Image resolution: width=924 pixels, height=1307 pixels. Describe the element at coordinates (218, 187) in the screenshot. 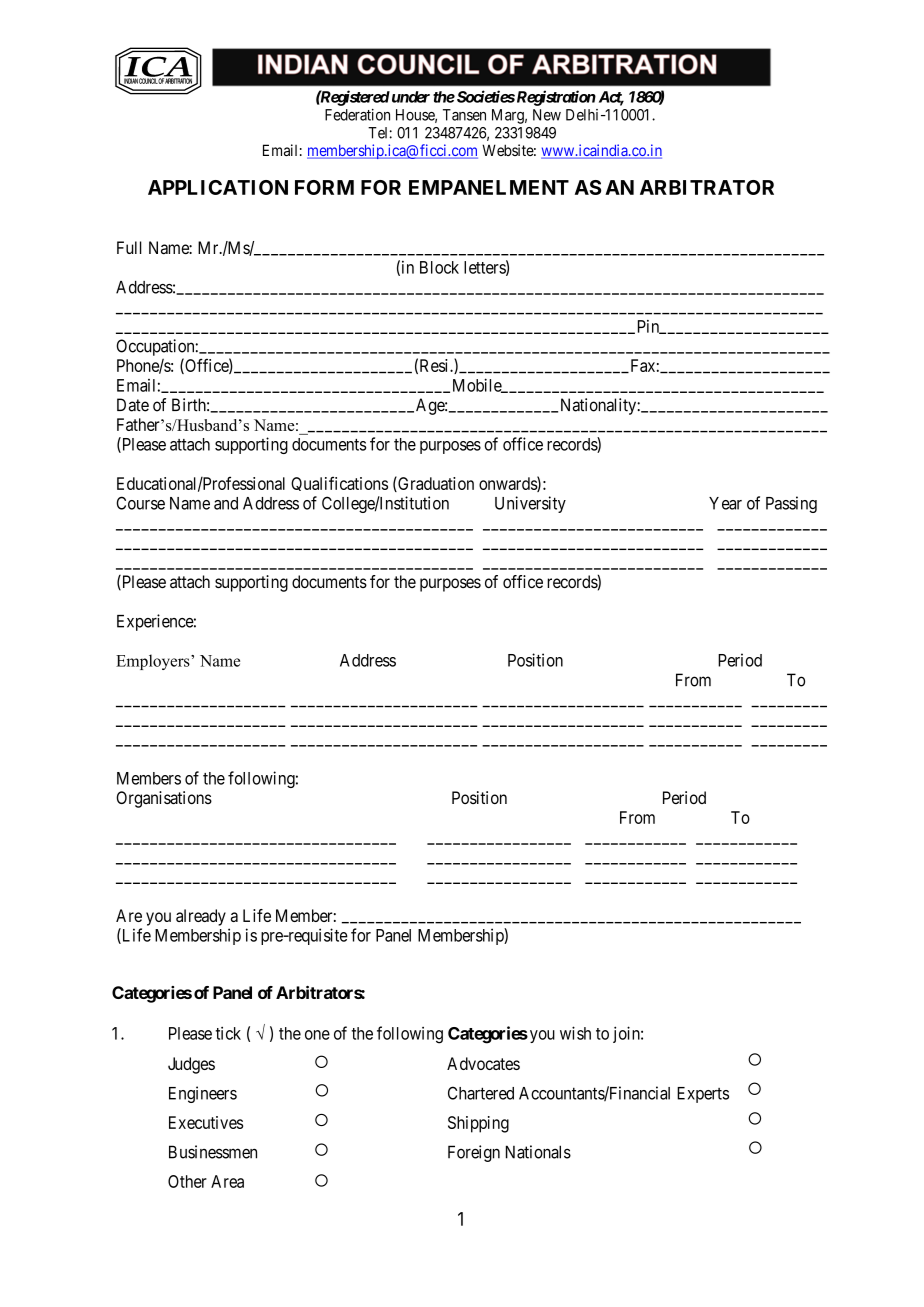

I see `APPLICATION` at that location.
